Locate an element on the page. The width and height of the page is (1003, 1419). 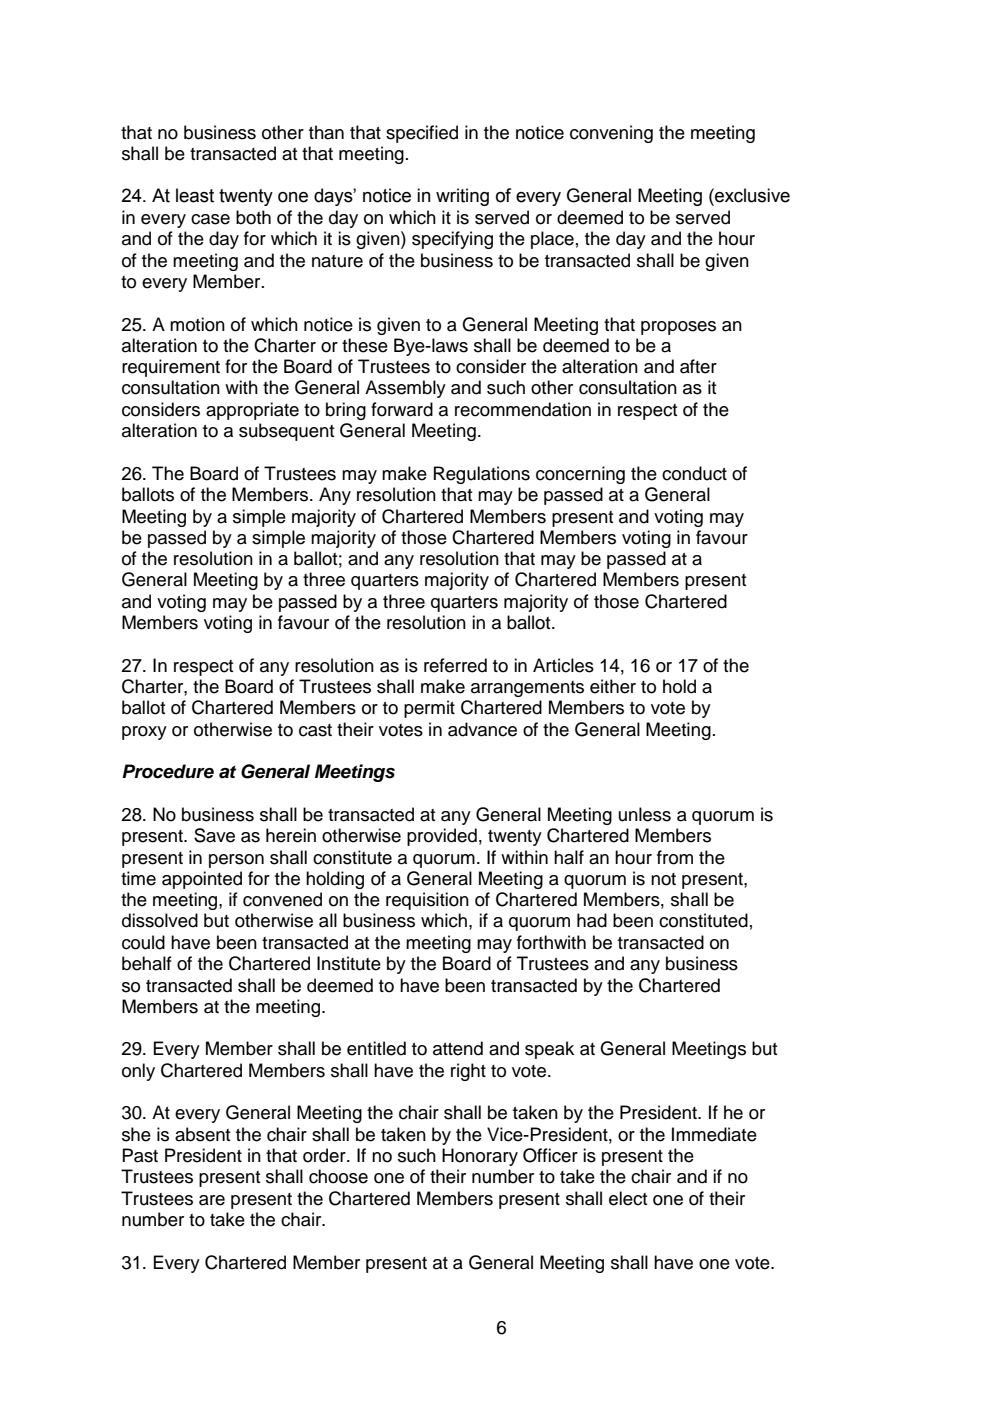
Regulations is located at coordinates (482, 475).
